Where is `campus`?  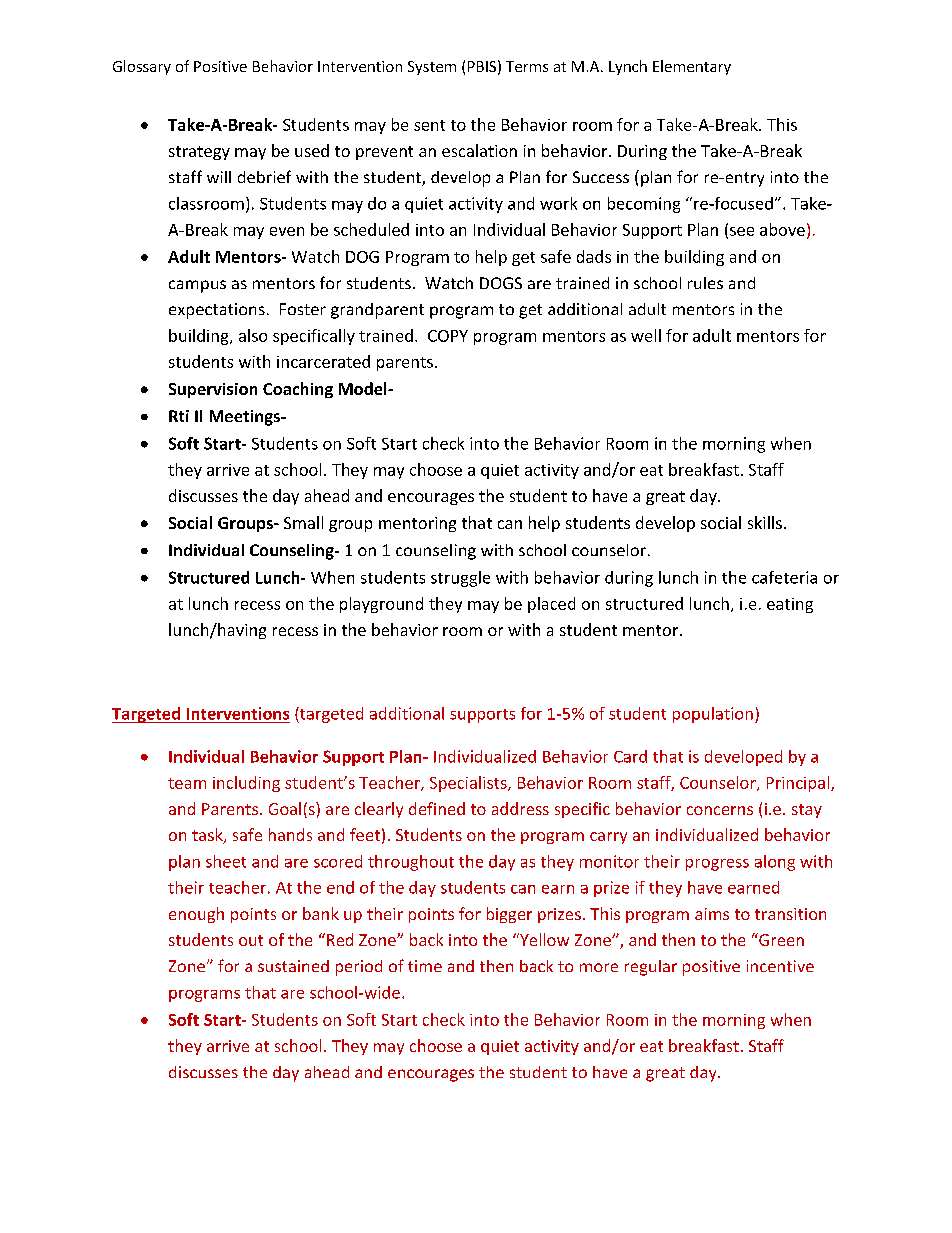
campus is located at coordinates (197, 286).
